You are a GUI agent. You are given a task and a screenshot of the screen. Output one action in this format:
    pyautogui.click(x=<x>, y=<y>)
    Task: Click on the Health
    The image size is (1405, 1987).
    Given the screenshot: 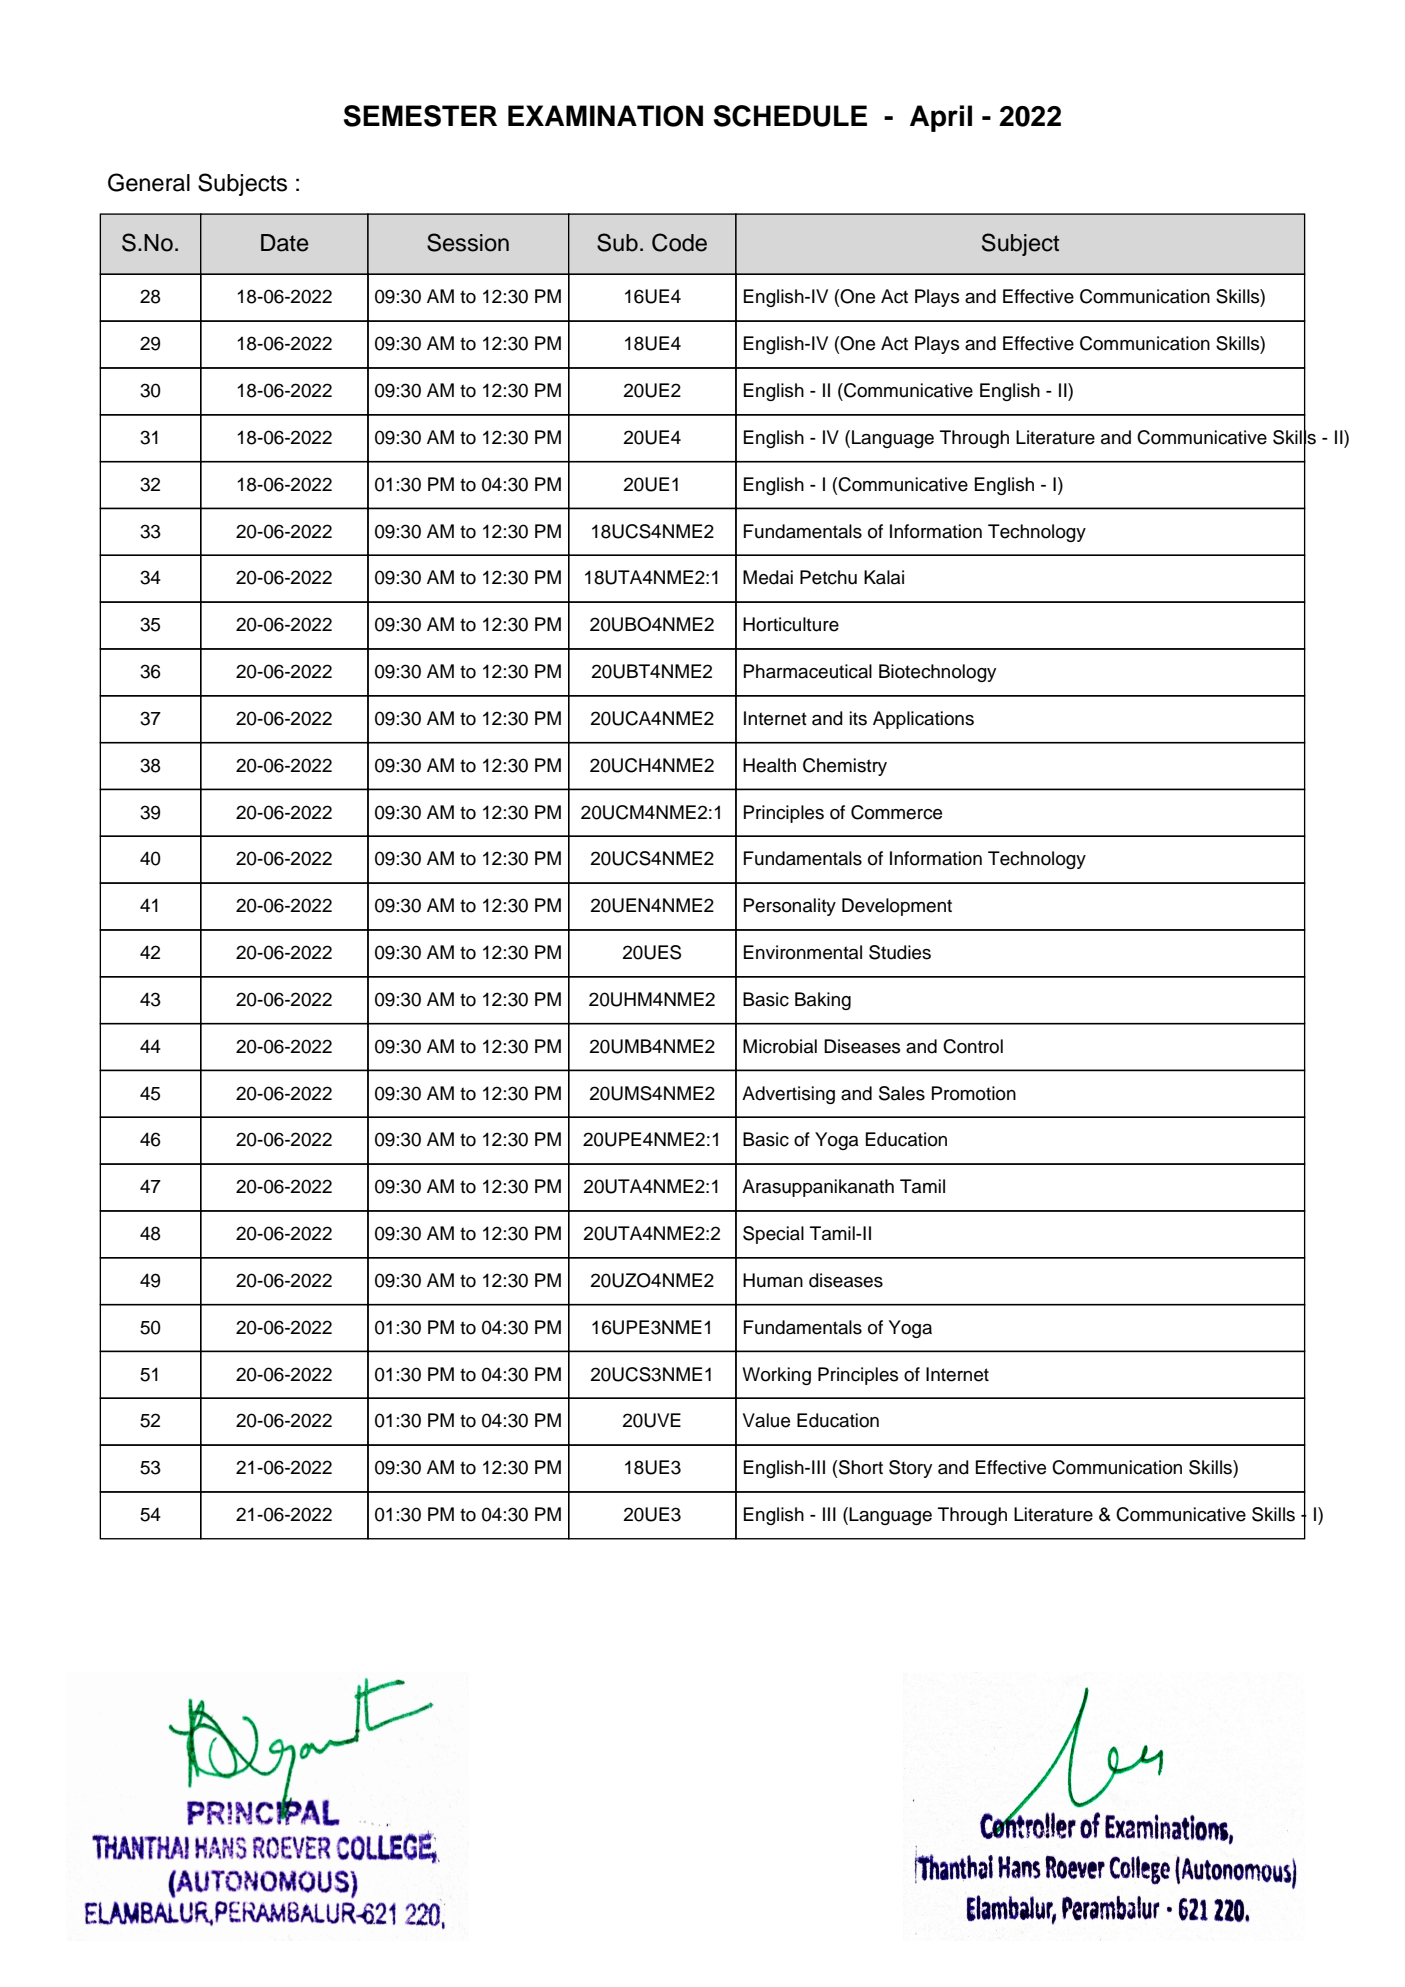 What is the action you would take?
    pyautogui.click(x=769, y=765)
